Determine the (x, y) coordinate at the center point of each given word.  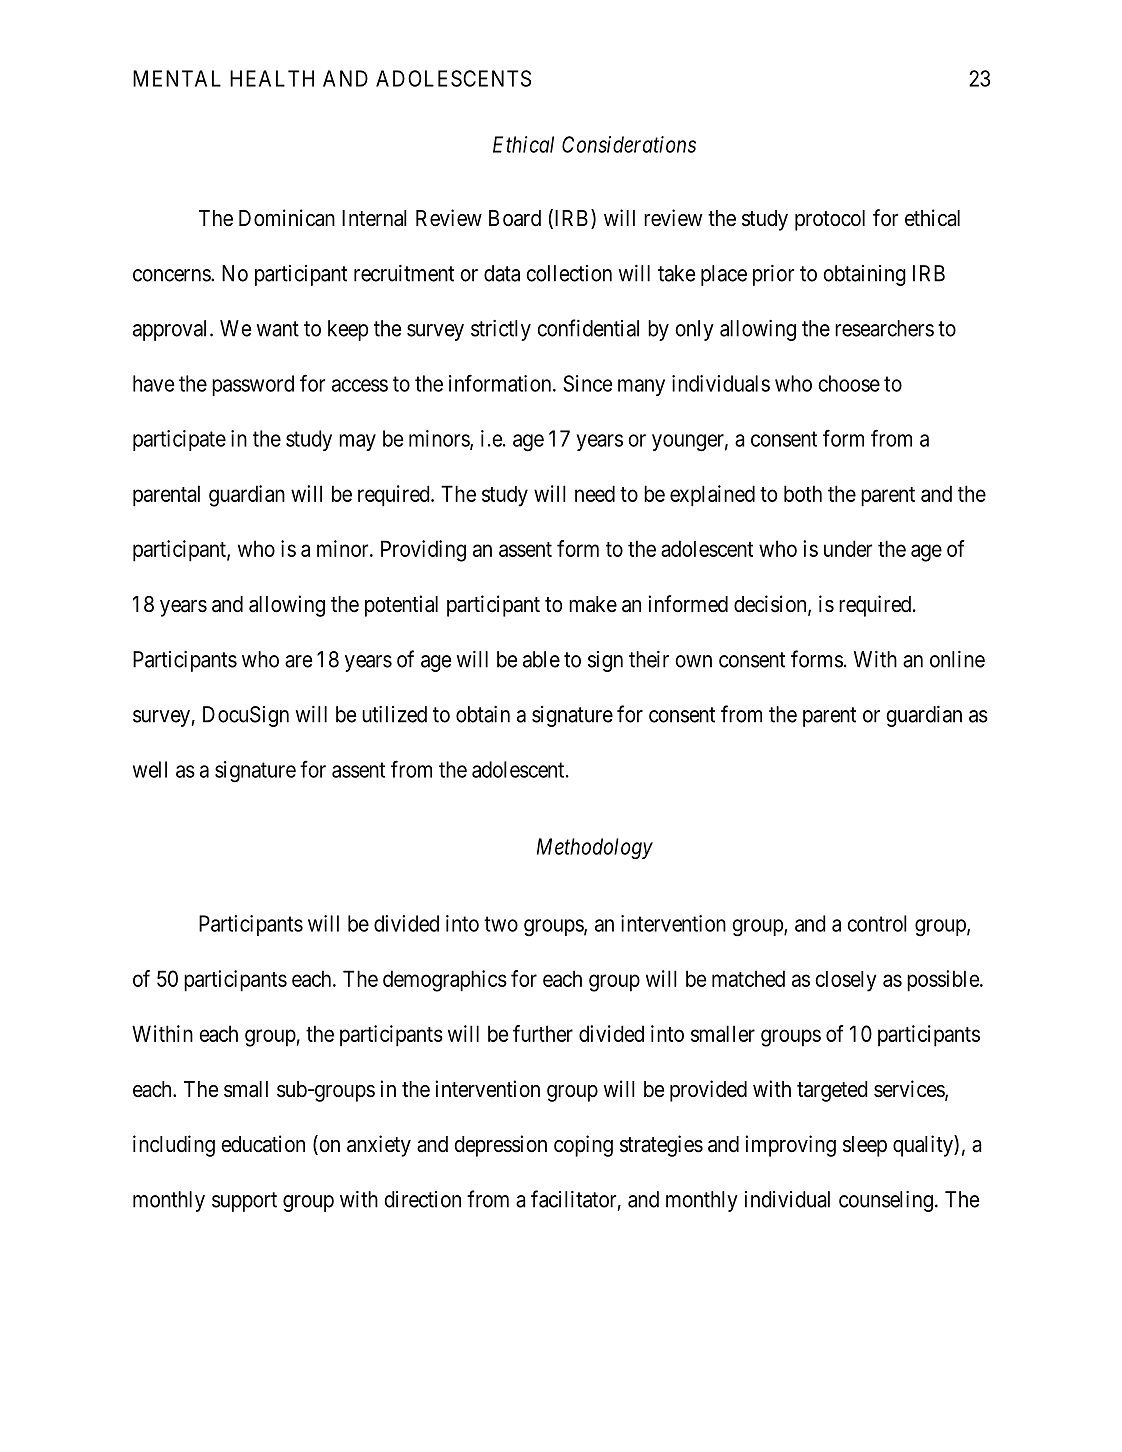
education (263, 1144)
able (541, 659)
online (957, 659)
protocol (830, 220)
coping (583, 1146)
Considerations (629, 144)
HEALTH (272, 78)
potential (401, 606)
